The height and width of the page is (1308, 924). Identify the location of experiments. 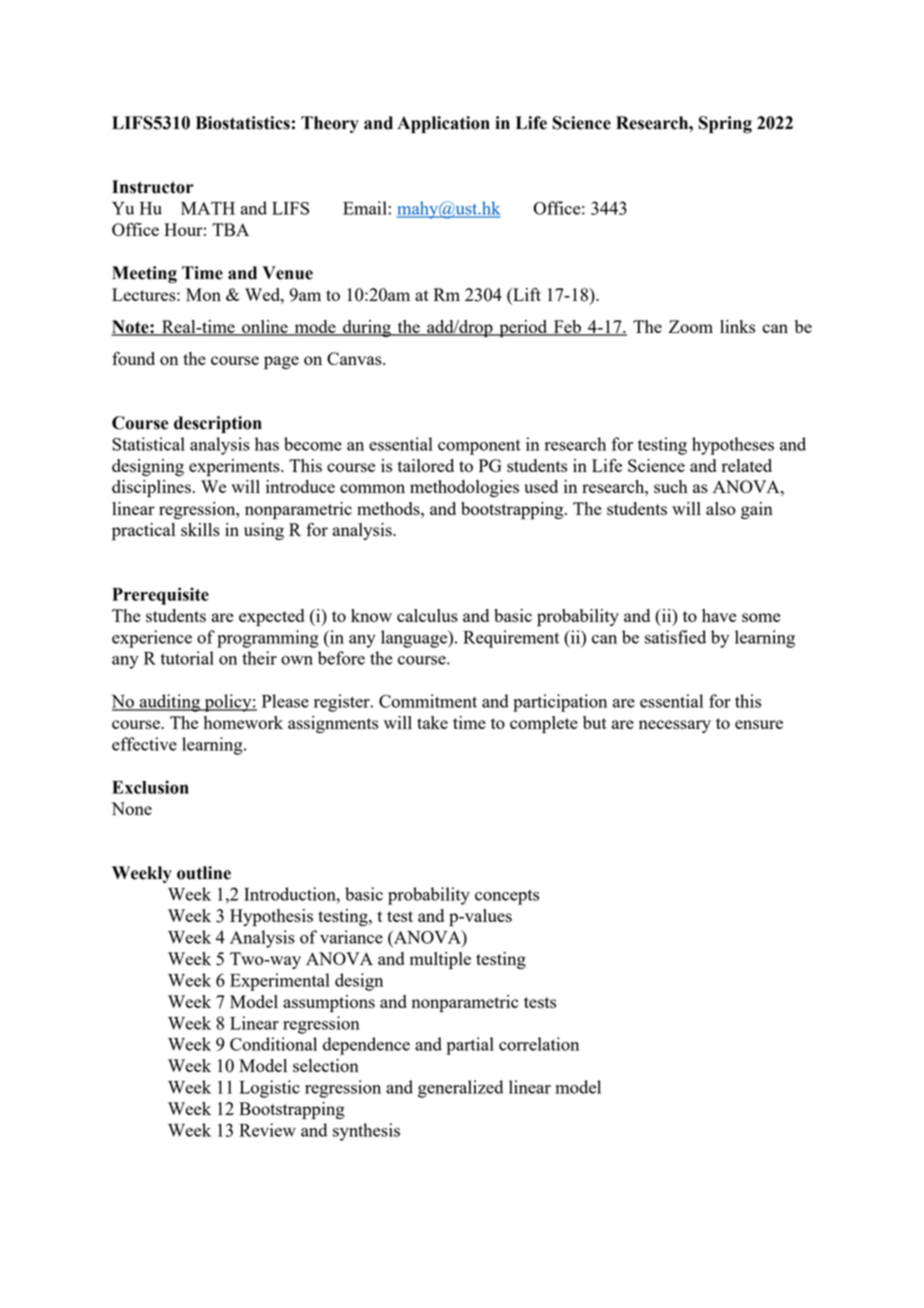
(235, 467).
